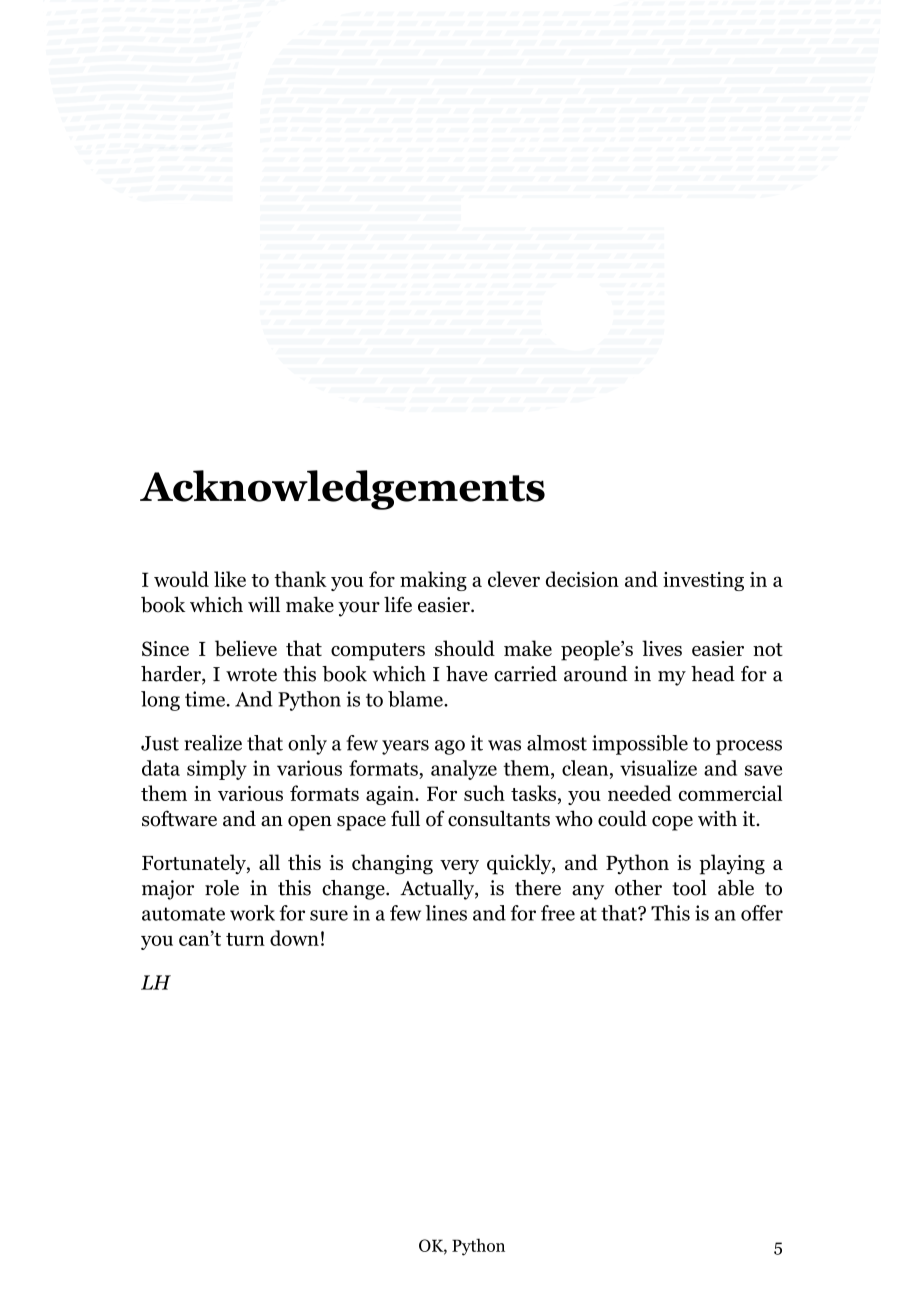 This screenshot has width=924, height=1308. Describe the element at coordinates (514, 579) in the screenshot. I see `clever` at that location.
